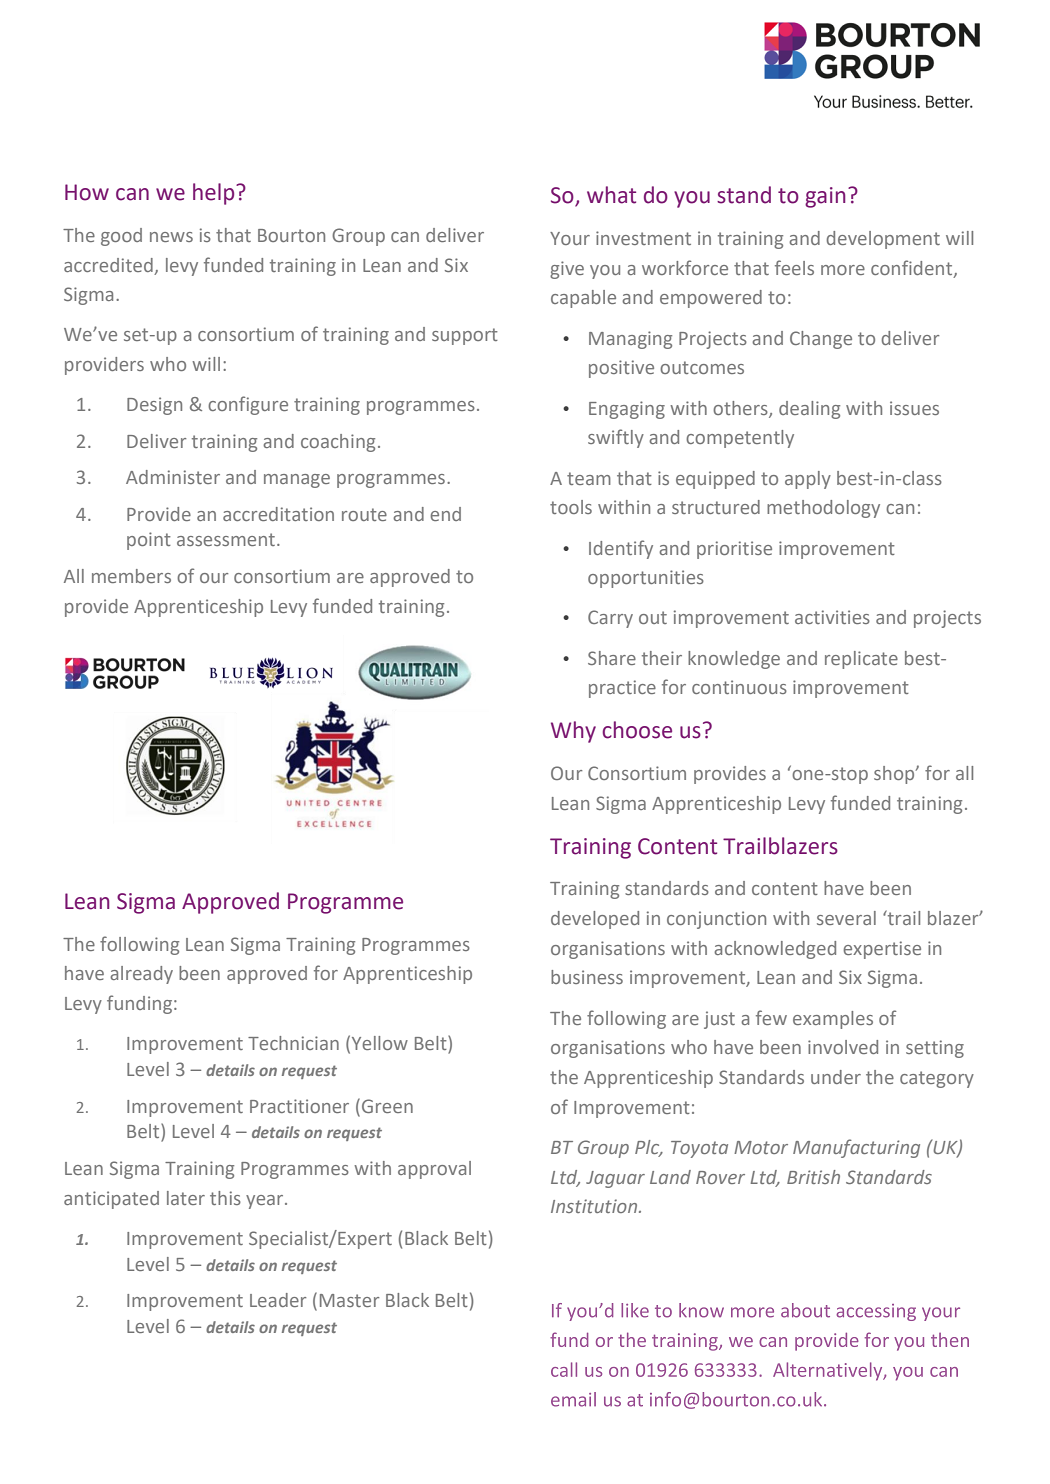 The image size is (1050, 1484). Describe the element at coordinates (571, 507) in the screenshot. I see `tools` at that location.
